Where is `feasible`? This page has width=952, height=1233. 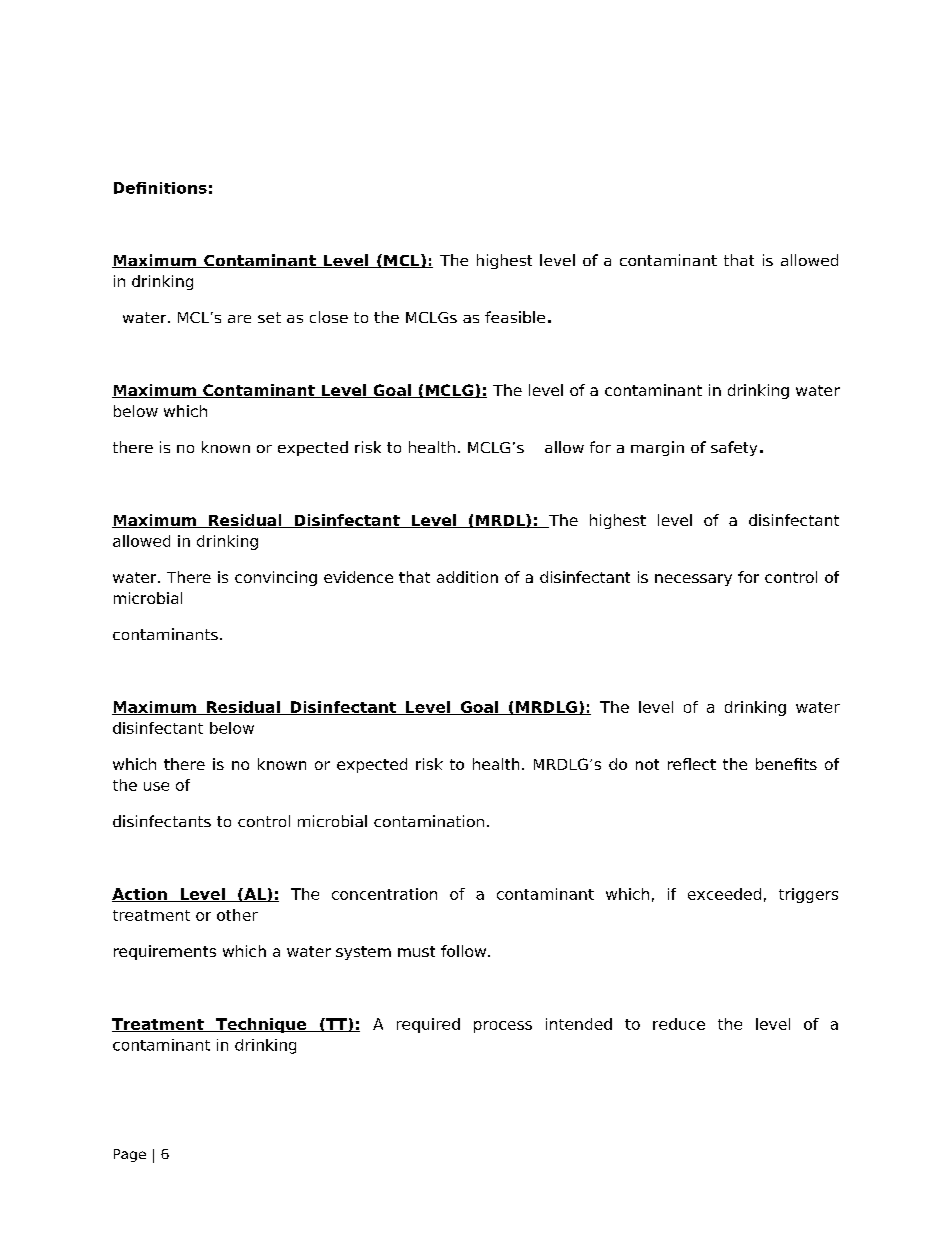 feasible is located at coordinates (515, 317).
